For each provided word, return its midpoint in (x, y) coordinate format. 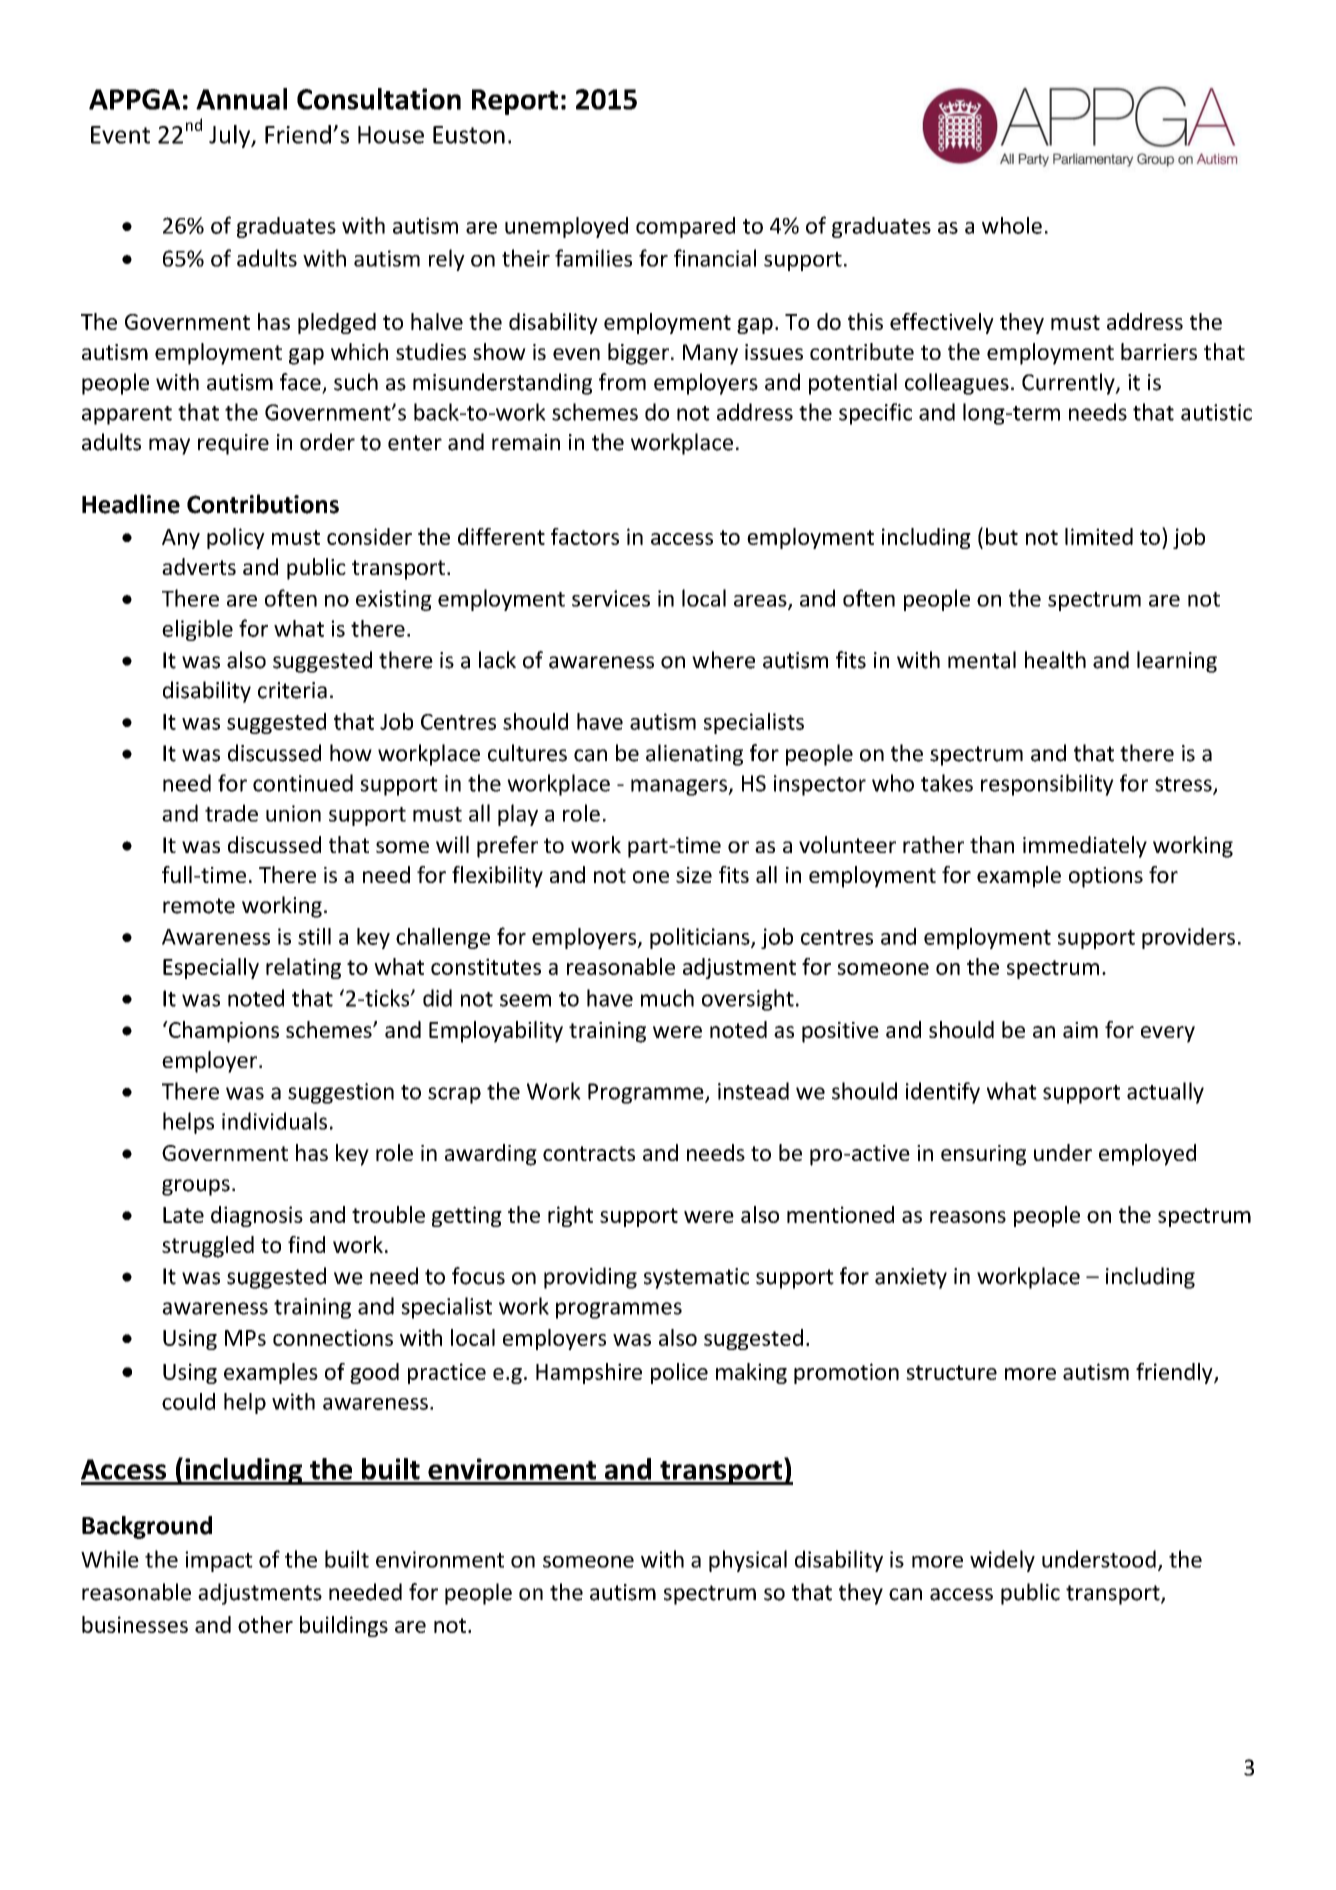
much (667, 998)
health (1055, 660)
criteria (292, 690)
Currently (1069, 384)
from (622, 382)
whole (1012, 225)
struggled (208, 1247)
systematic (696, 1278)
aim (1080, 1030)
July (231, 136)
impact (219, 1561)
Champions (223, 1032)
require (233, 444)
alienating (694, 755)
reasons (968, 1217)
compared (685, 227)
